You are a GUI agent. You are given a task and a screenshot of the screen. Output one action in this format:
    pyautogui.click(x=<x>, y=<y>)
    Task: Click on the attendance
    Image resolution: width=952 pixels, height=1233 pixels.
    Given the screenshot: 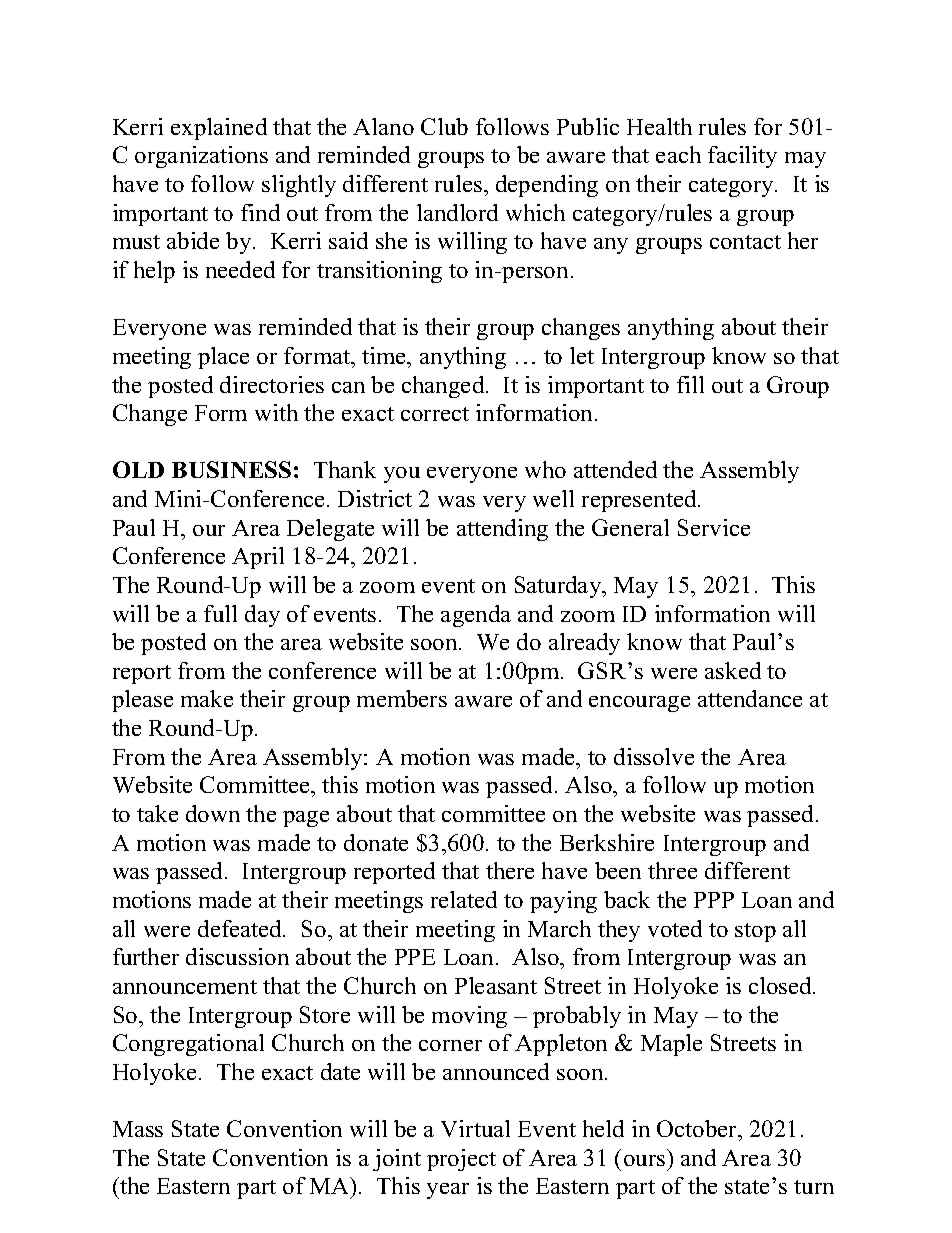 What is the action you would take?
    pyautogui.click(x=750, y=698)
